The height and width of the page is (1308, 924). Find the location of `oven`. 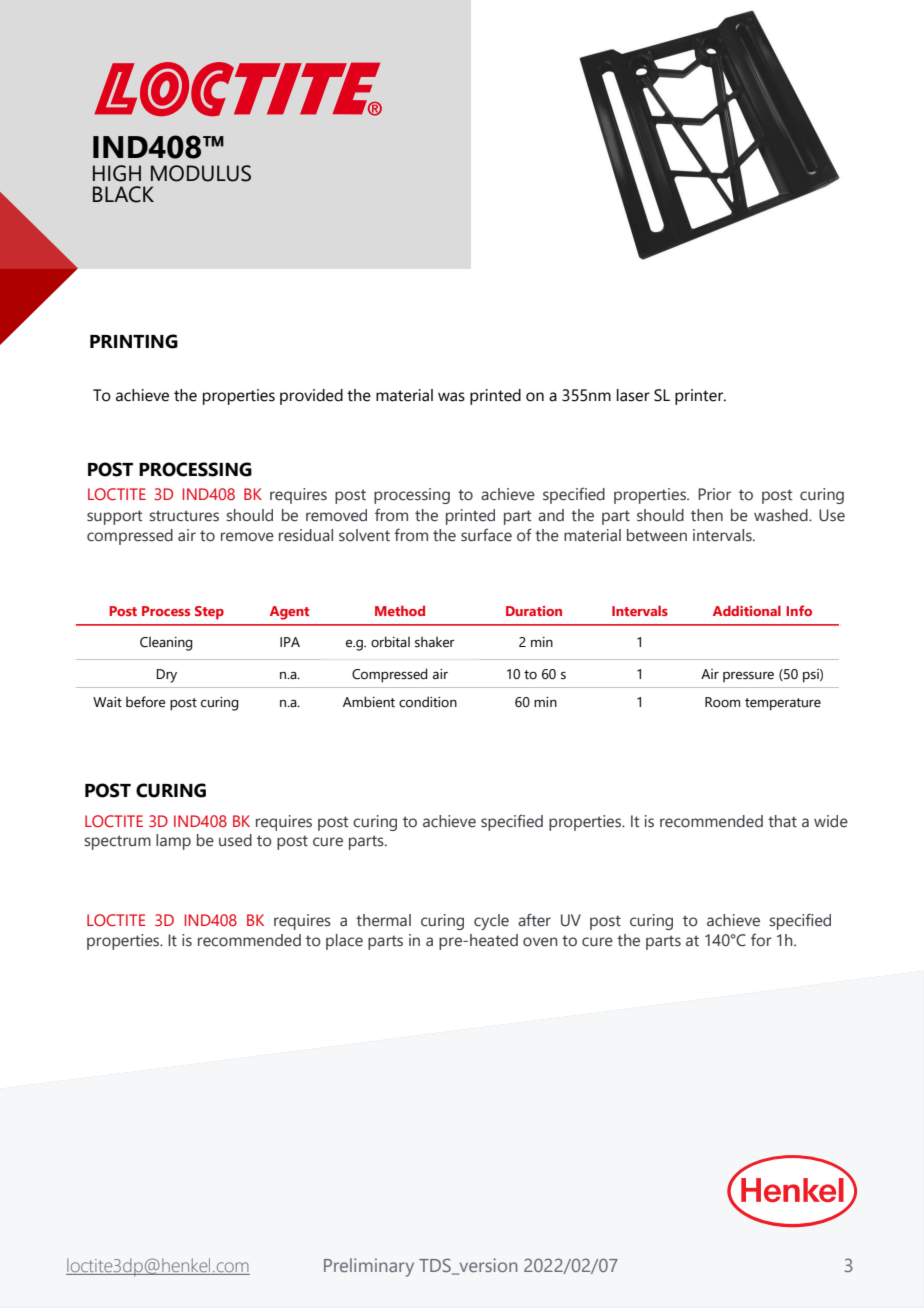

oven is located at coordinates (540, 942).
